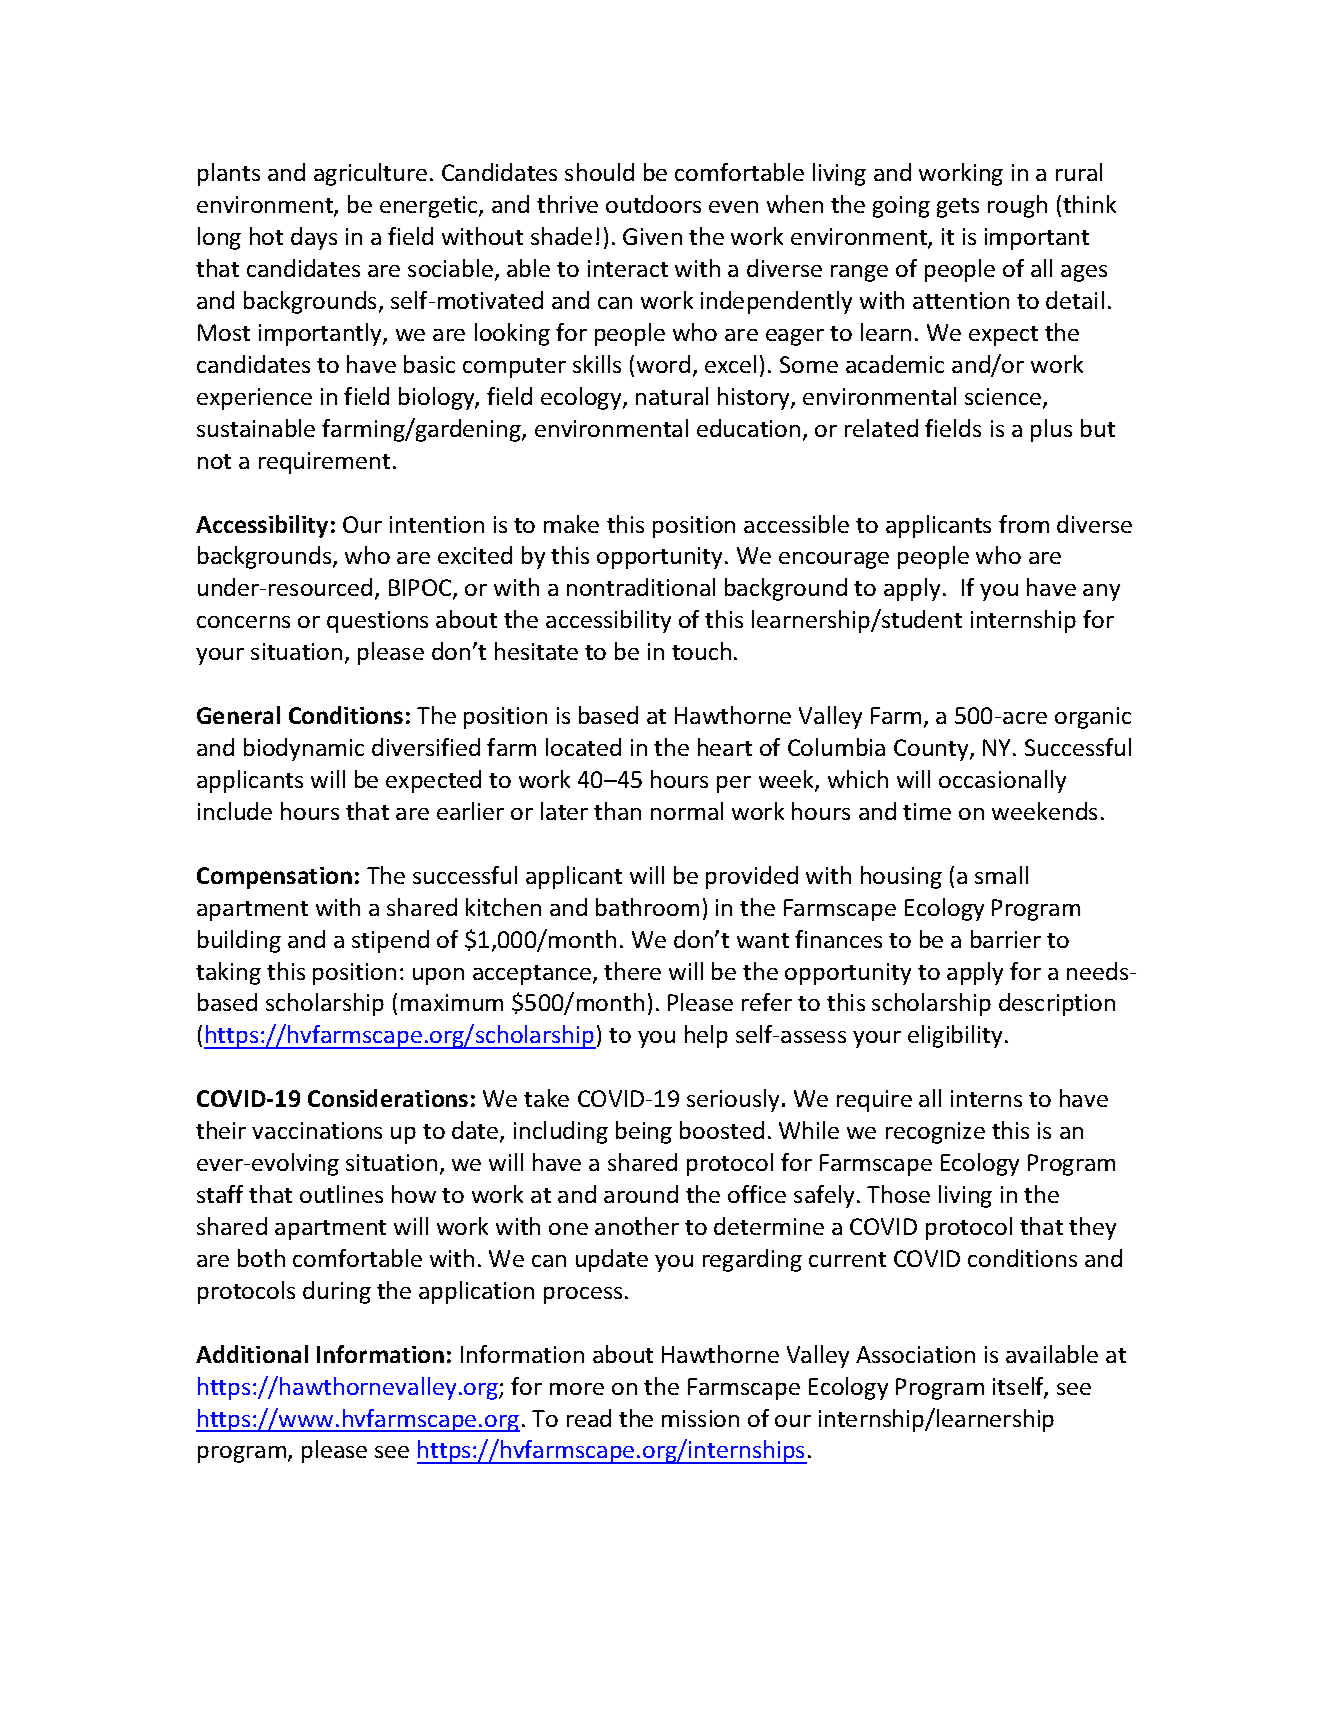 The width and height of the image is (1334, 1726). I want to click on questions, so click(377, 622).
